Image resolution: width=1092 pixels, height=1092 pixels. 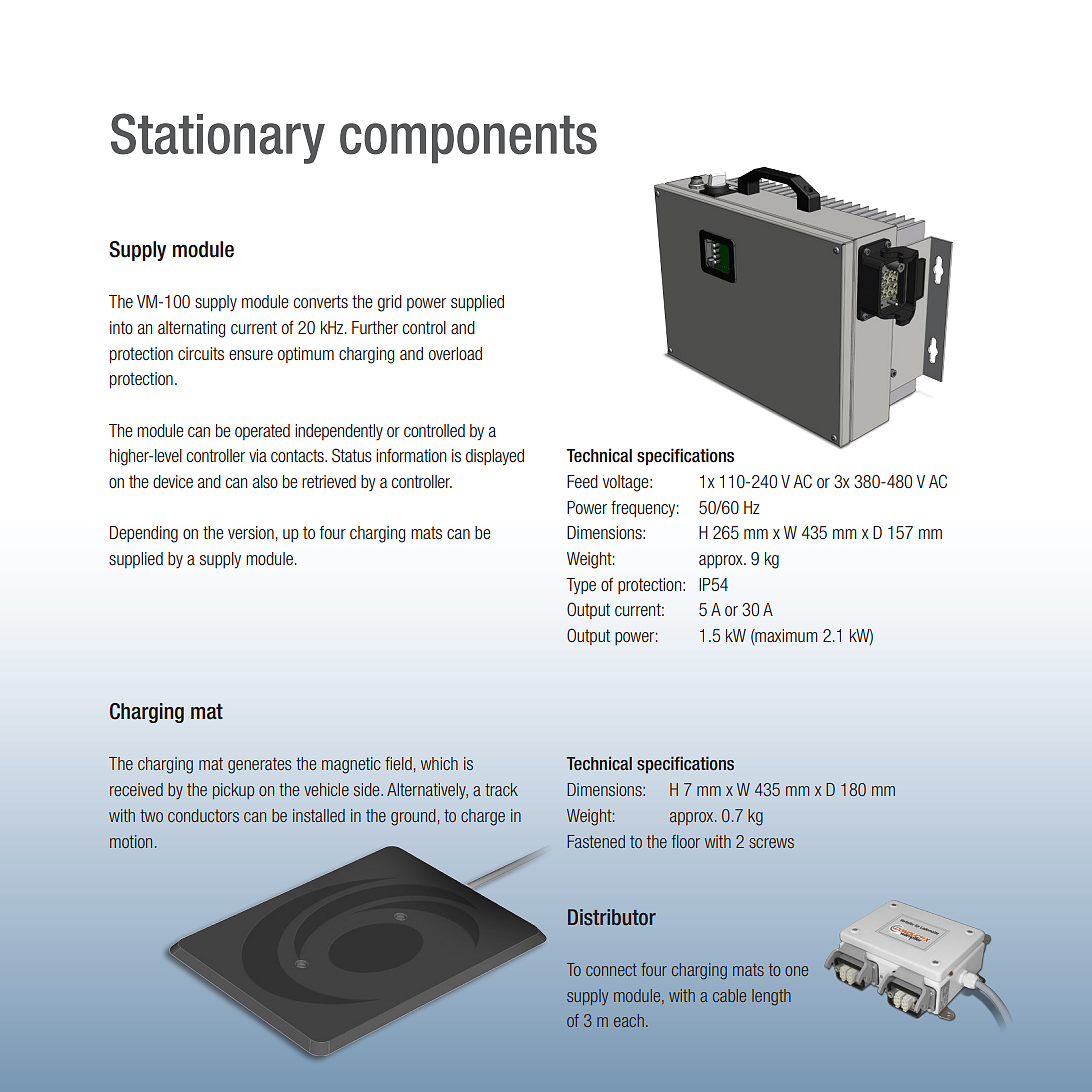 What do you see at coordinates (390, 303) in the screenshot?
I see `grid` at bounding box center [390, 303].
